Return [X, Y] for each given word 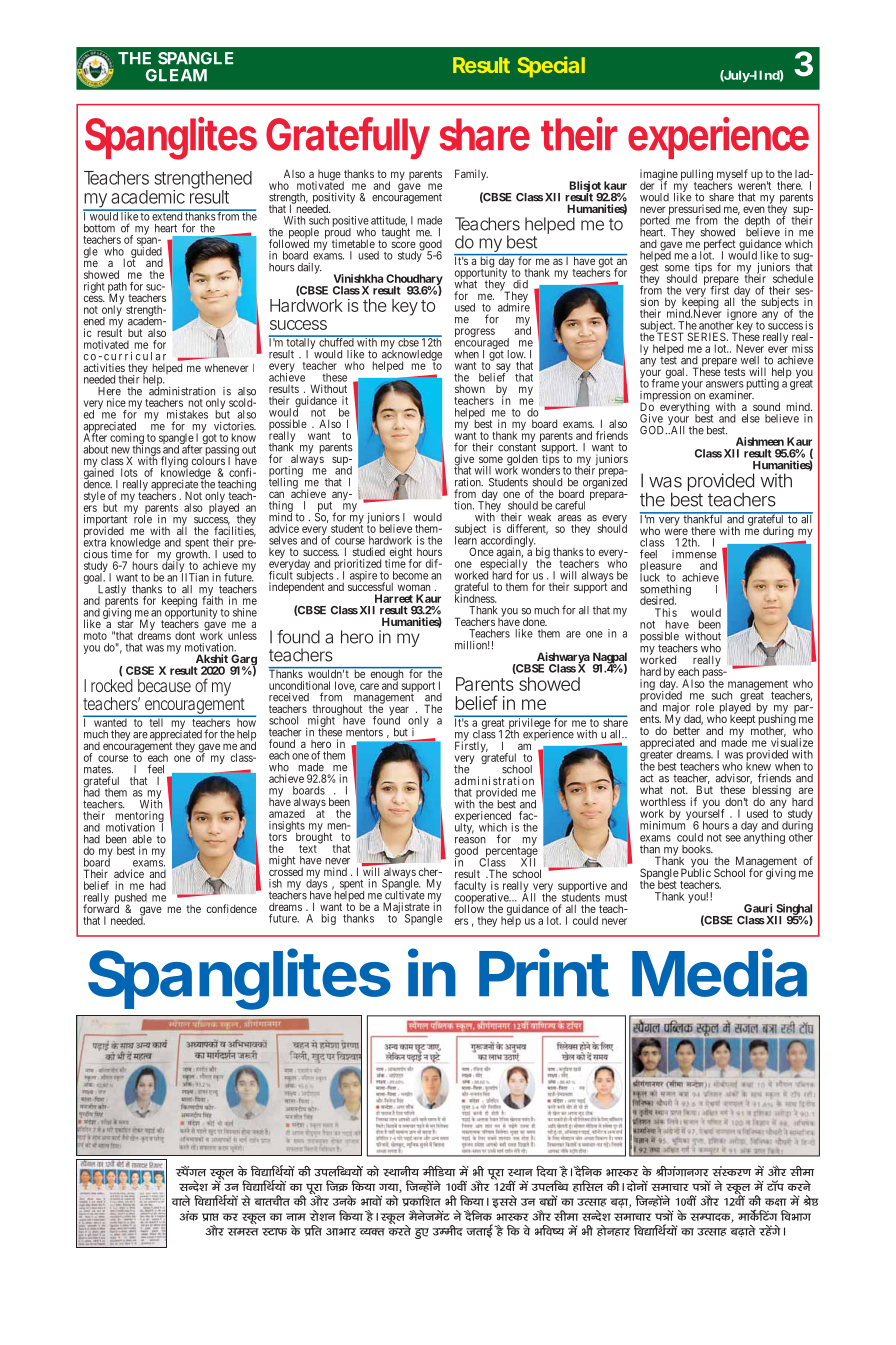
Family [471, 175]
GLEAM [176, 75]
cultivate [405, 894]
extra [95, 543]
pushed [131, 899]
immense [694, 554]
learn [466, 539]
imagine [659, 176]
